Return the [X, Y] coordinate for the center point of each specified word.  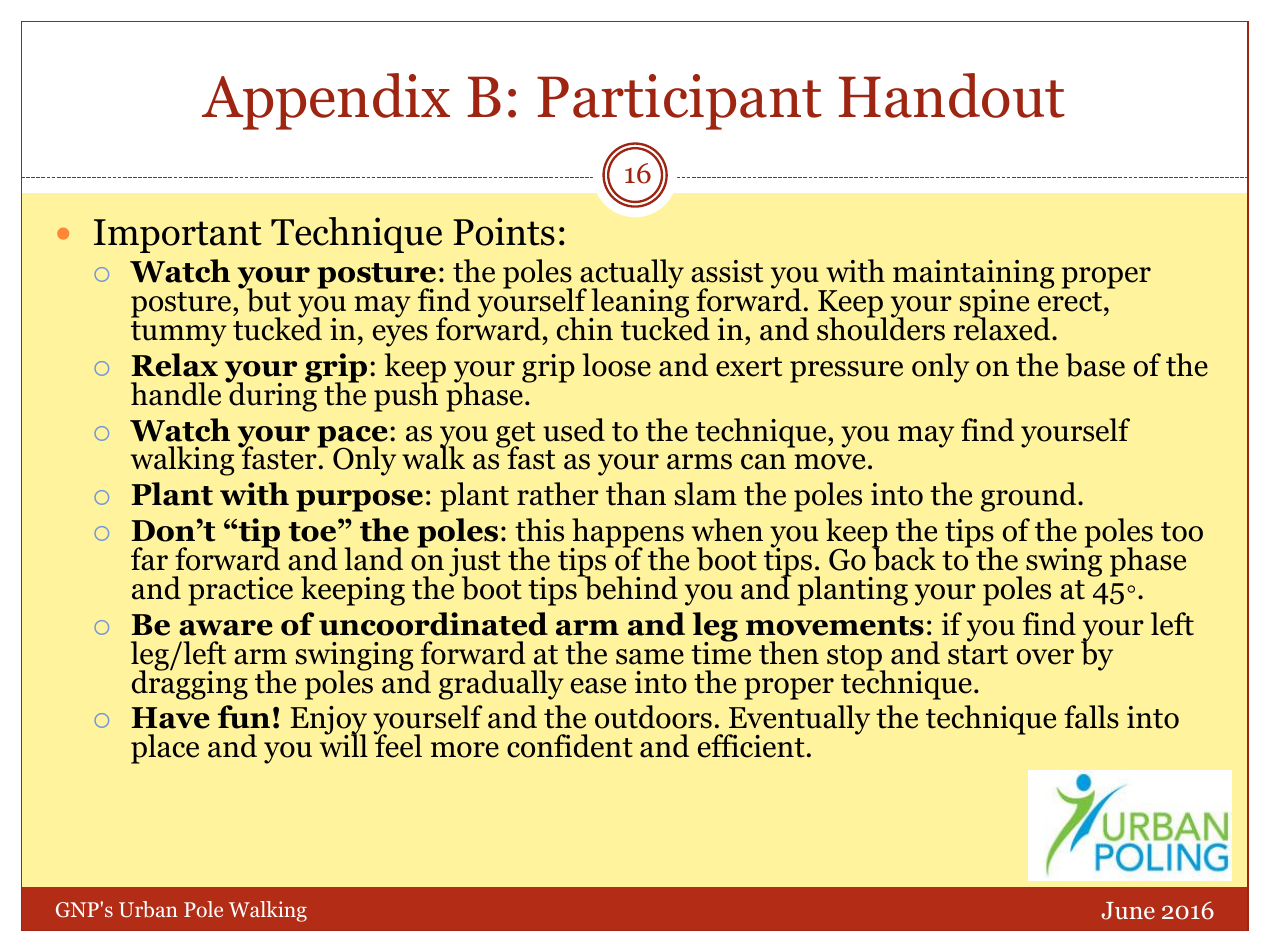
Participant [679, 102]
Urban [148, 909]
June [1128, 911]
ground [1030, 497]
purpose [359, 501]
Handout [952, 95]
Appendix [326, 101]
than [636, 494]
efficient [751, 746]
